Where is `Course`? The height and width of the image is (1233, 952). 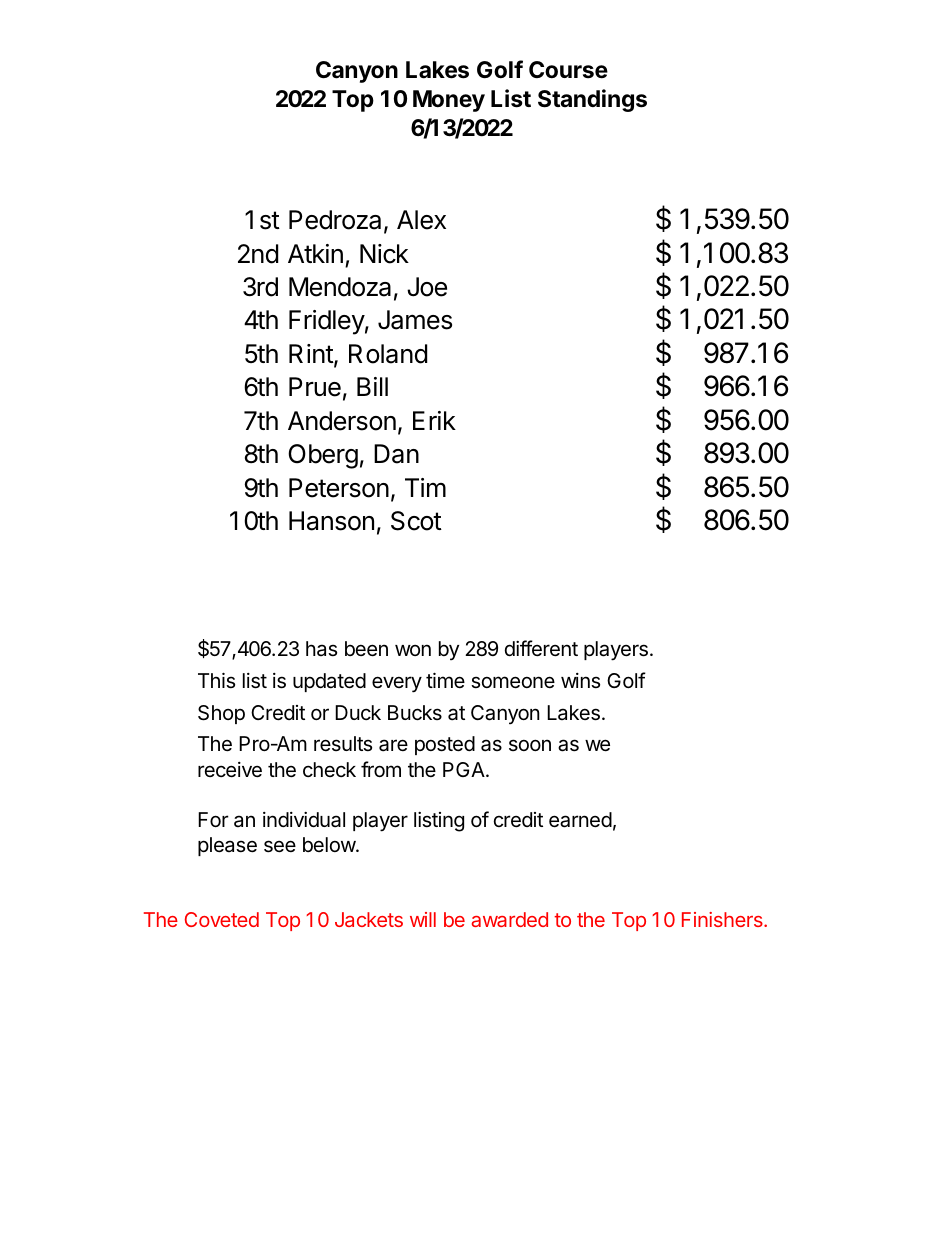 Course is located at coordinates (568, 70).
